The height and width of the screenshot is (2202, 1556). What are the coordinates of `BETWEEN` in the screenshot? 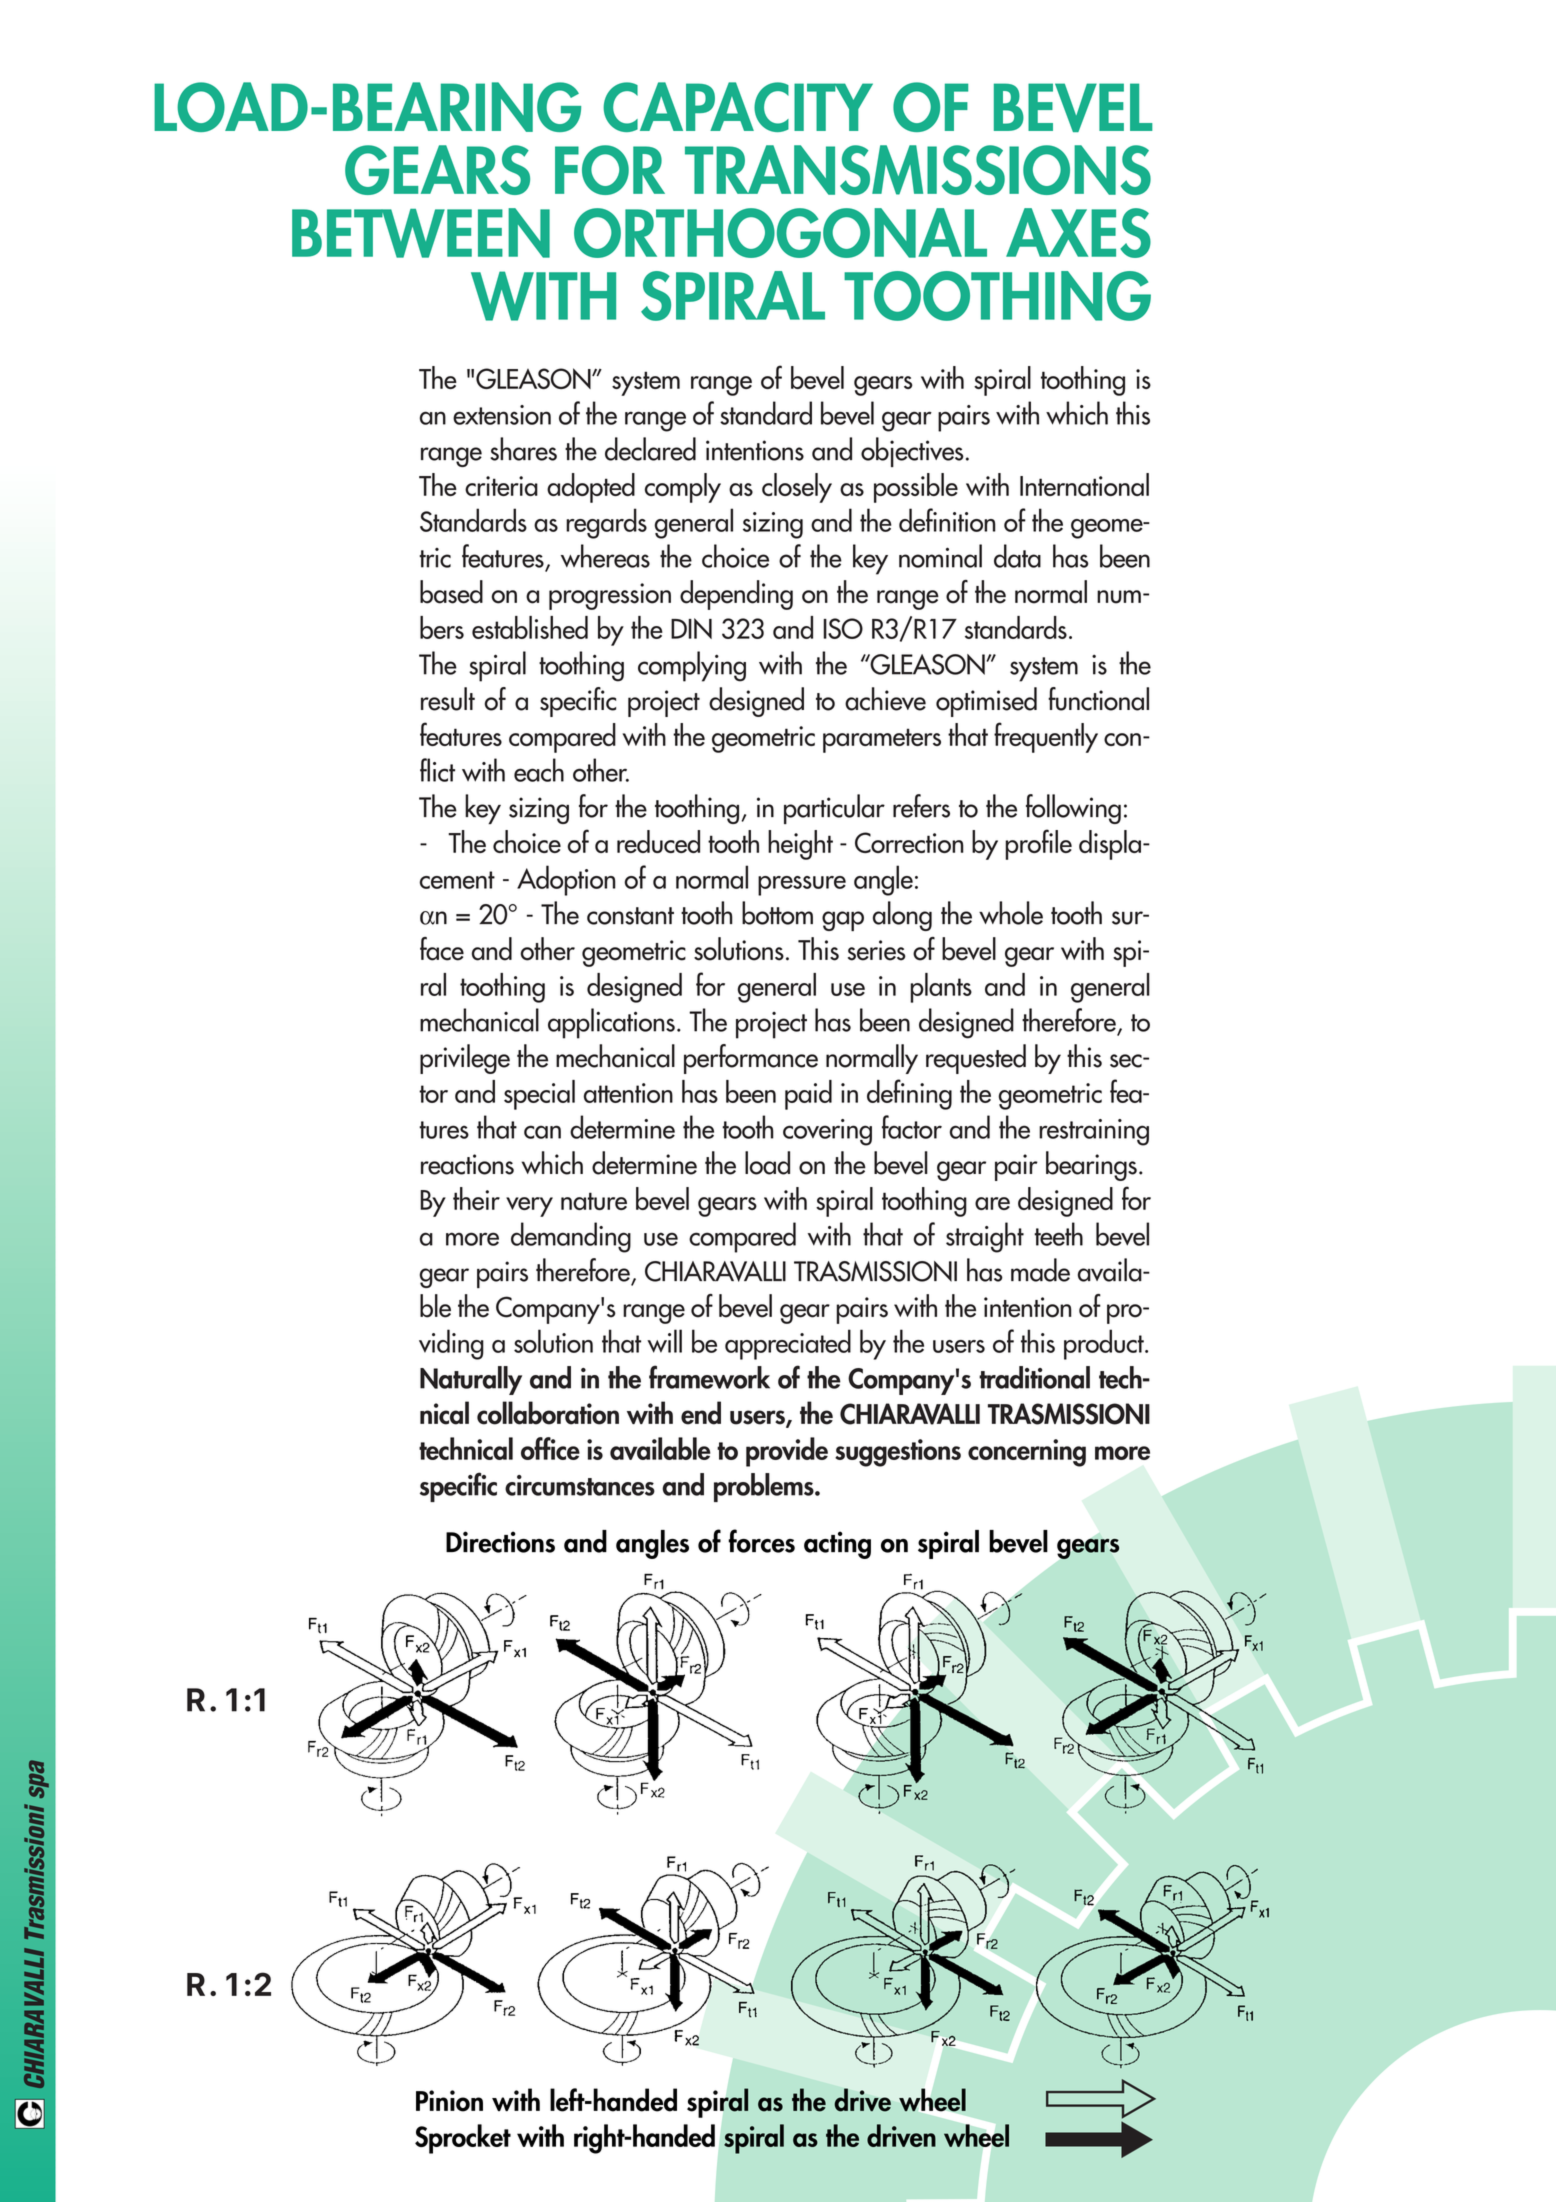 It's located at (421, 233).
